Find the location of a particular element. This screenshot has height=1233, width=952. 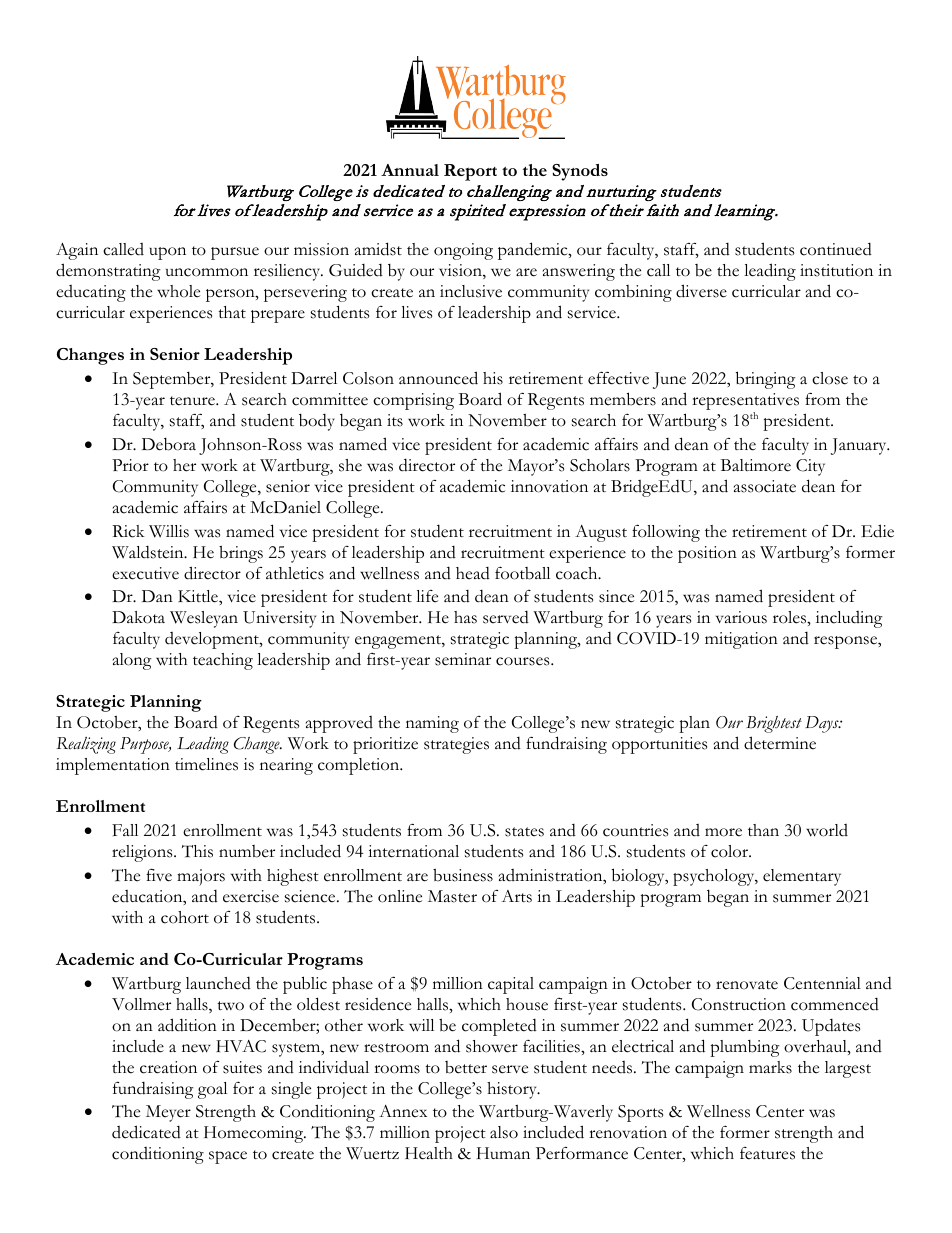

features is located at coordinates (767, 1153).
